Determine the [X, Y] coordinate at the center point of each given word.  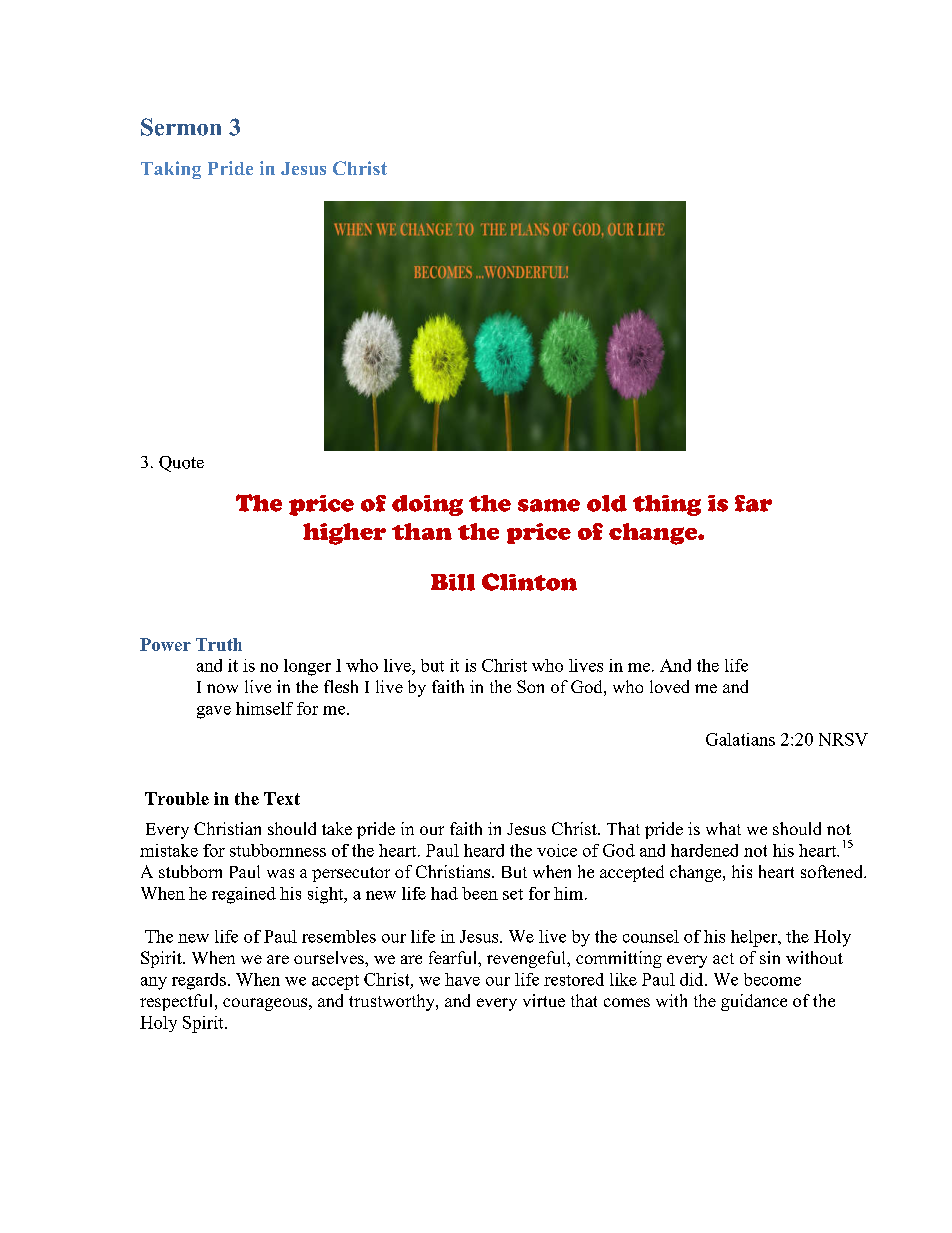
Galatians [740, 739]
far [753, 503]
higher [344, 534]
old [607, 503]
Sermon [181, 127]
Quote [181, 464]
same [549, 505]
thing [667, 505]
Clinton [529, 582]
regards [199, 981]
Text [282, 798]
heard [484, 850]
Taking [171, 170]
